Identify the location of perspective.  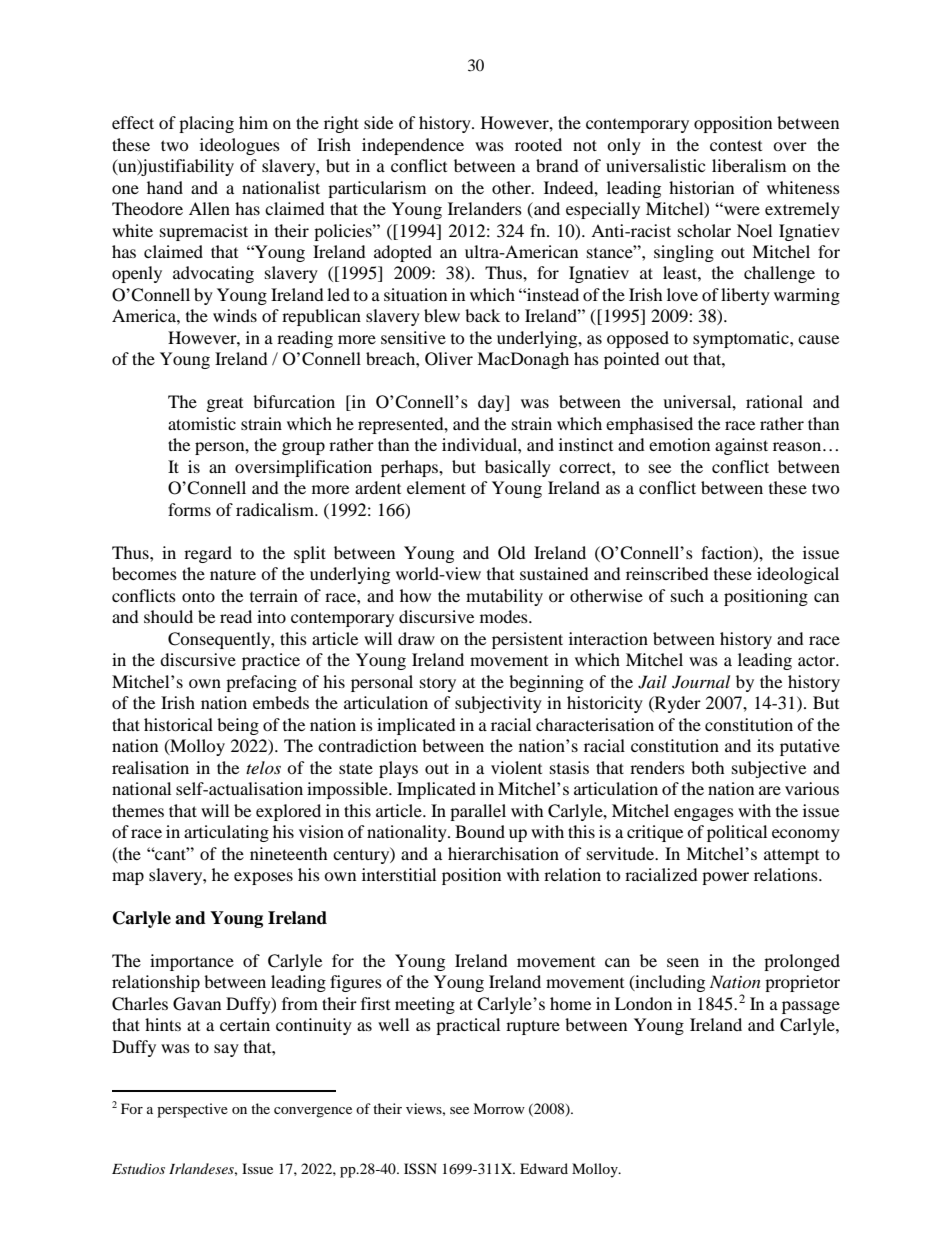
(192, 1110).
